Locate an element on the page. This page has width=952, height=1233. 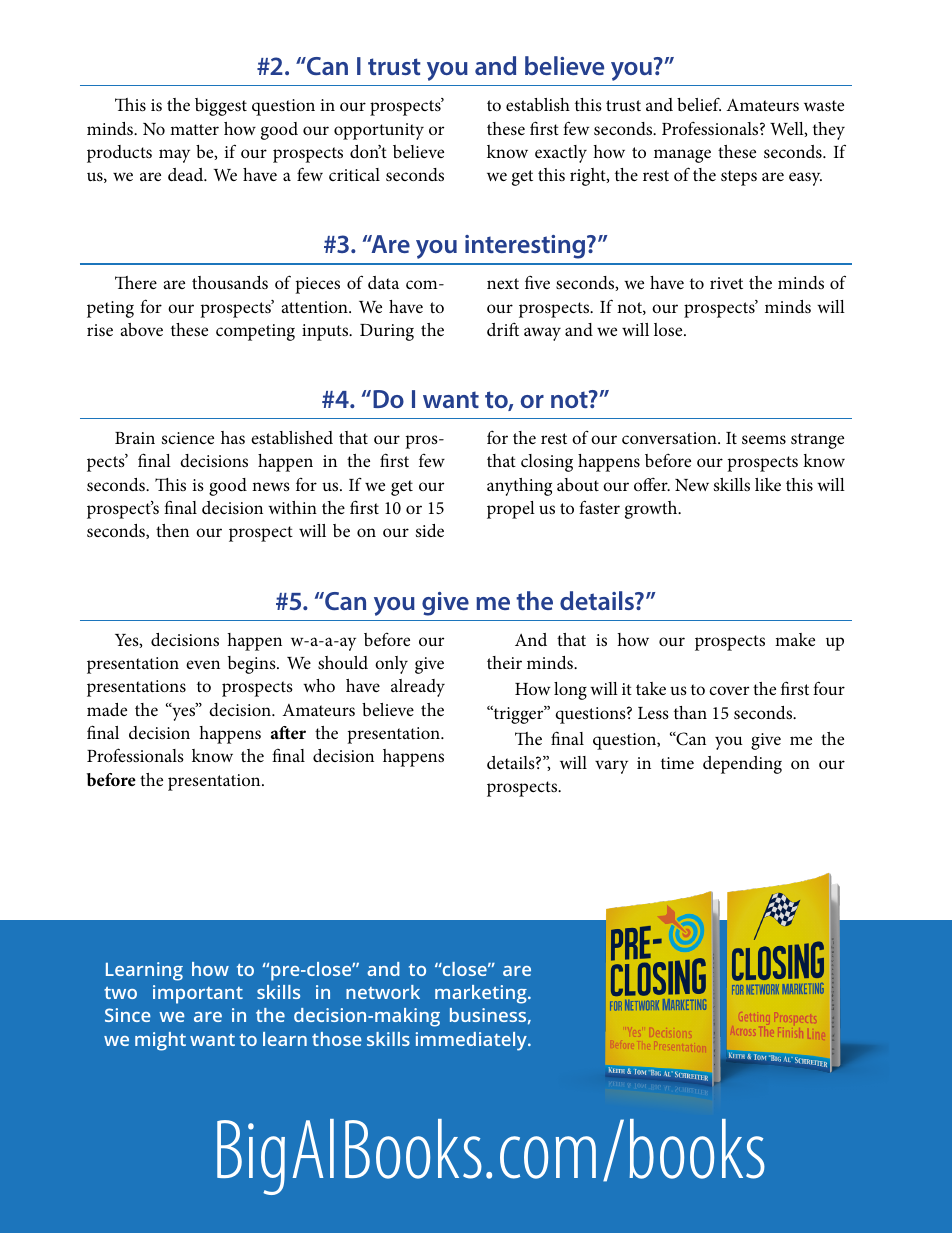
science is located at coordinates (188, 438).
